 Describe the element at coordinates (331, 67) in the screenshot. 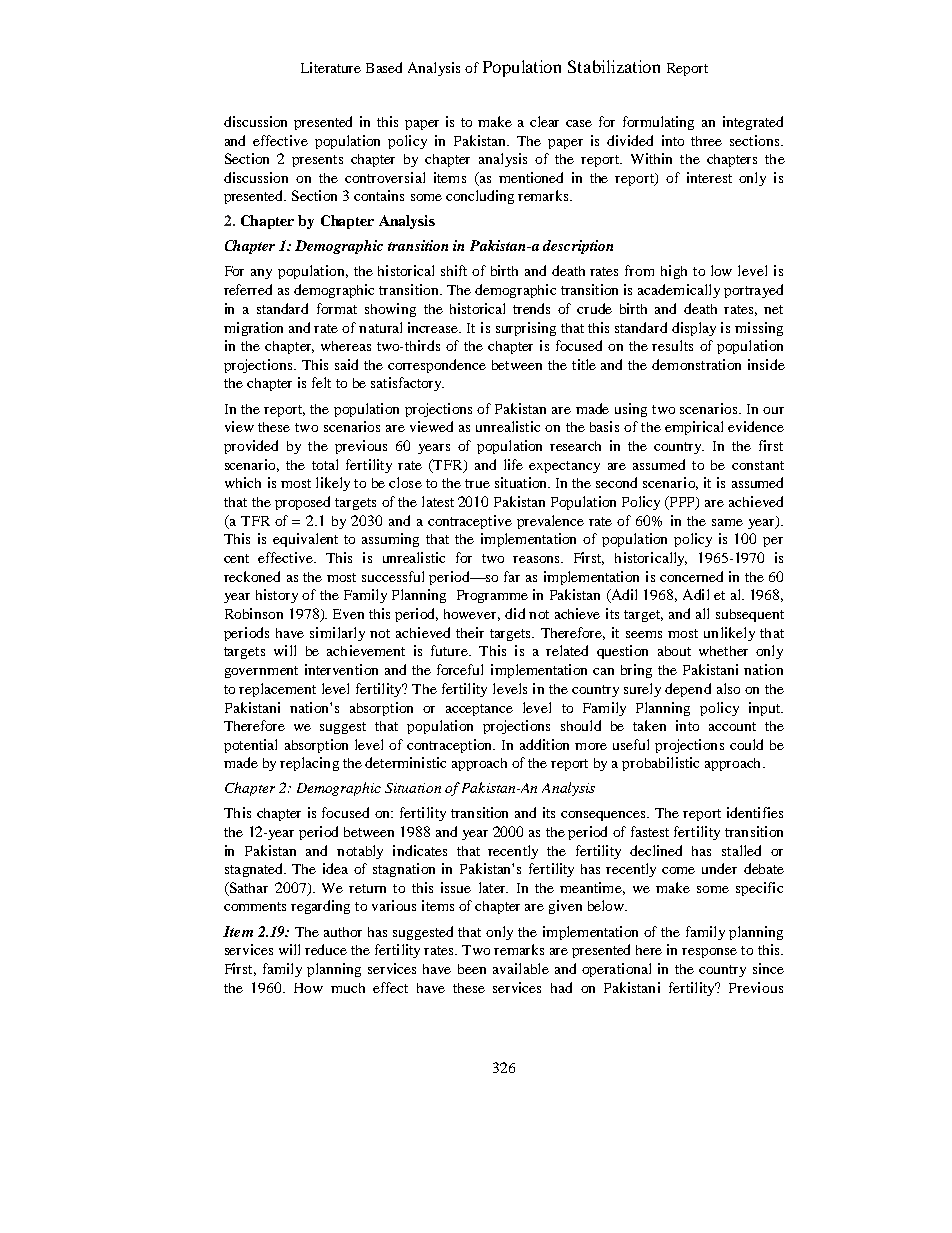

I see `Literature` at that location.
